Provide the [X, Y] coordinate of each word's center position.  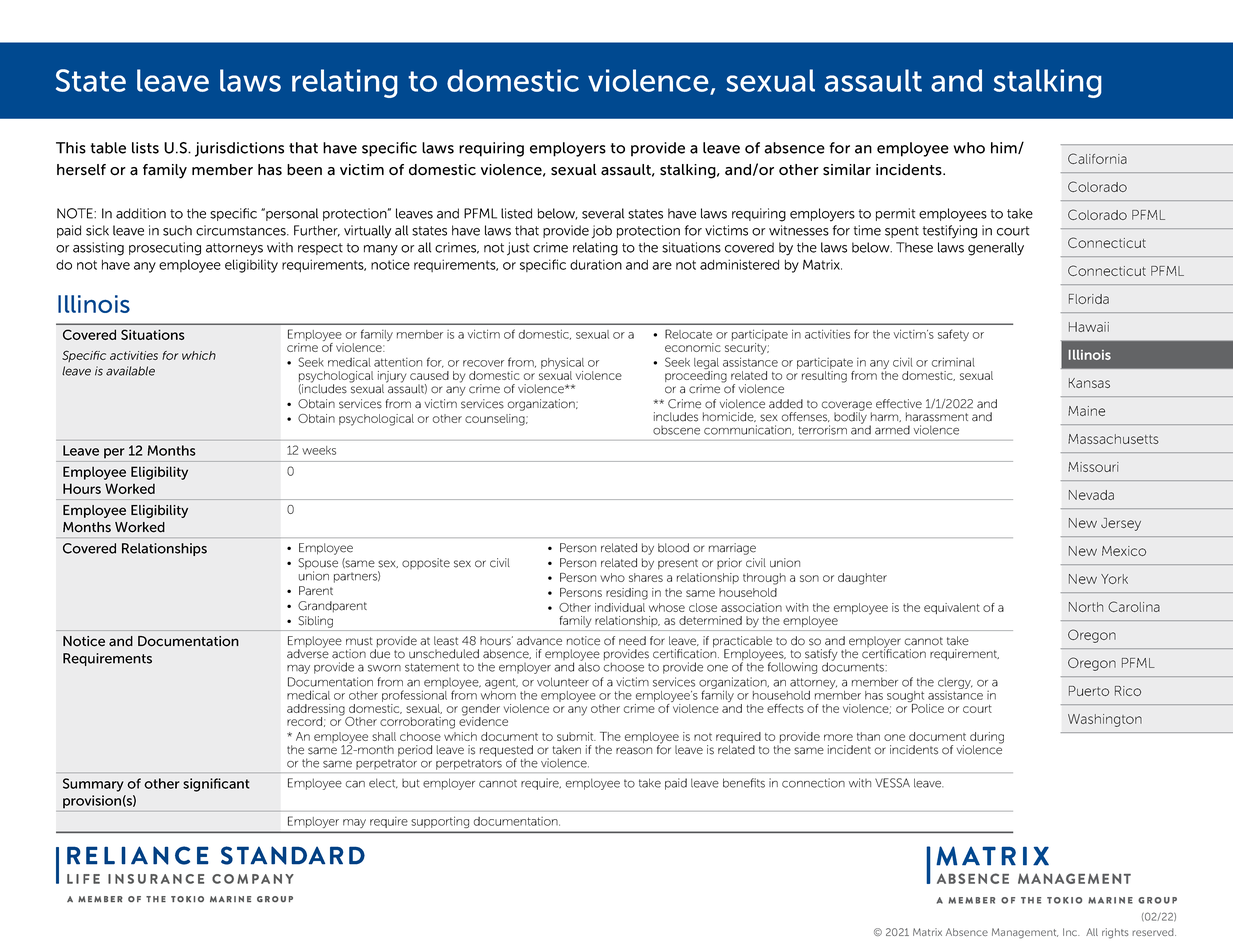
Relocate [688, 334]
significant [216, 785]
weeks [319, 450]
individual [620, 607]
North [1086, 607]
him [1005, 148]
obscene [676, 430]
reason [634, 751]
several [603, 213]
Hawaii [1089, 327]
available [130, 371]
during [987, 739]
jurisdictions [239, 149]
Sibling [315, 622]
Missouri [1093, 467]
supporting [440, 822]
